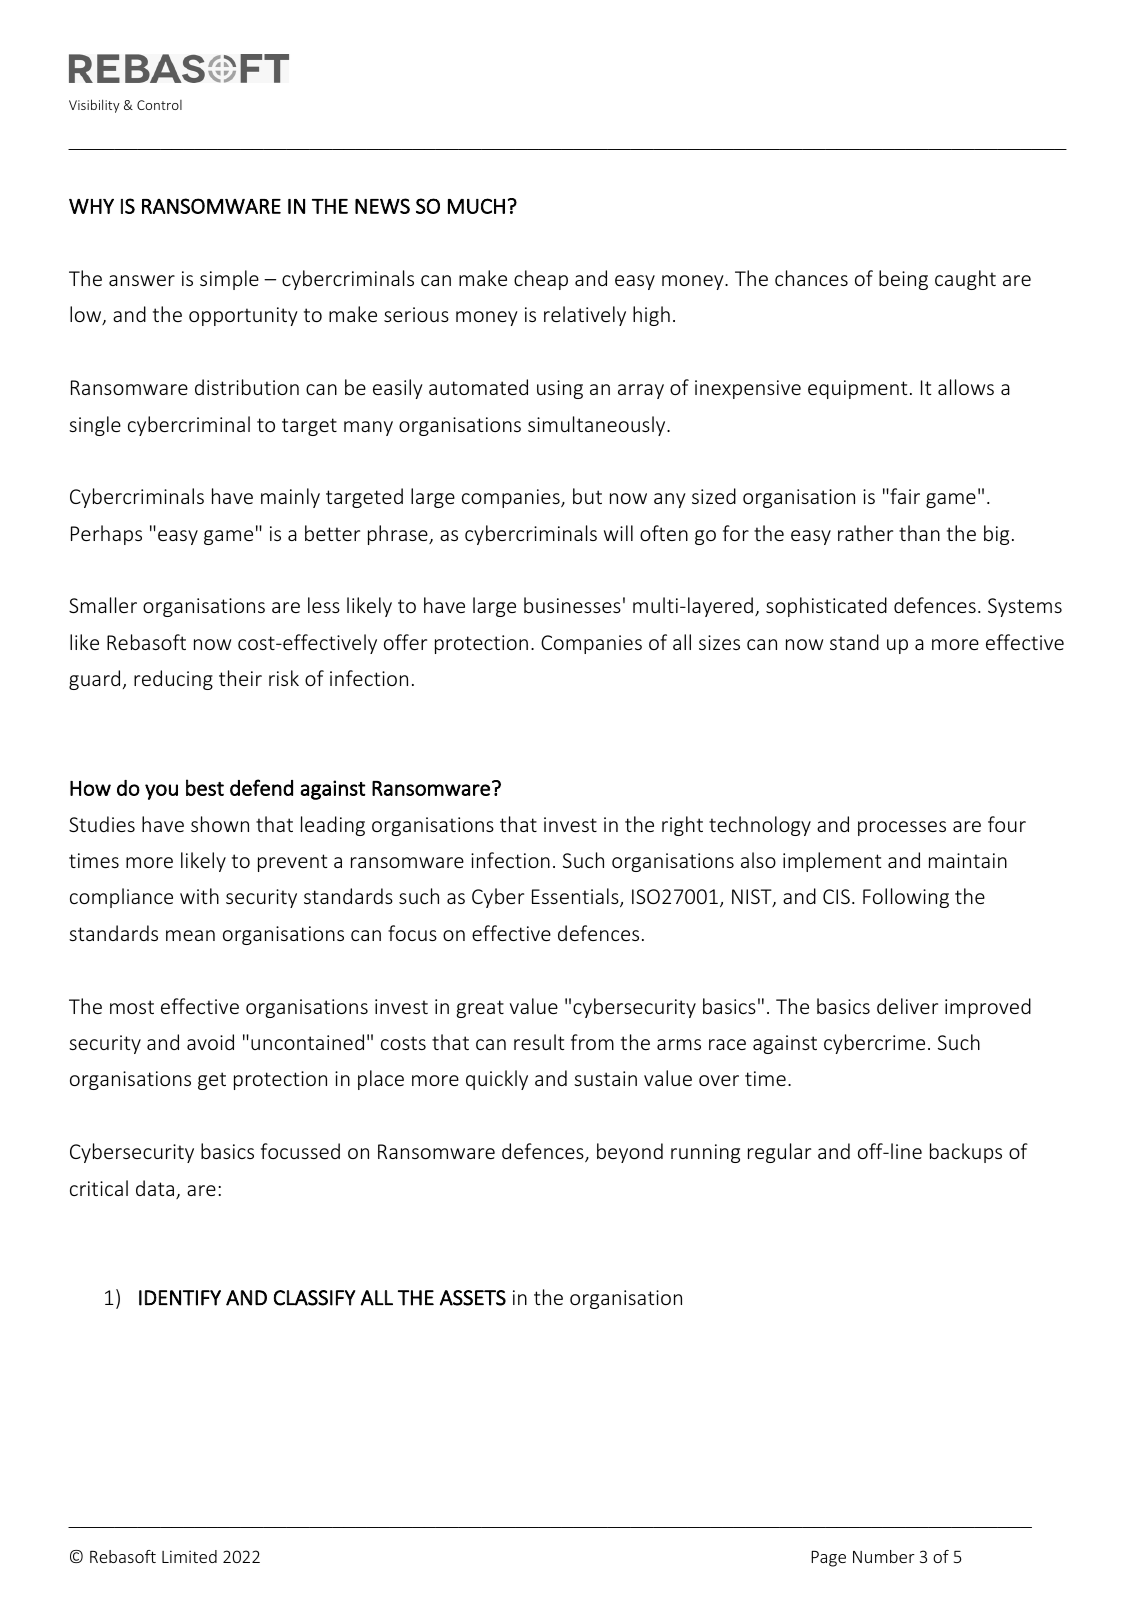  I want to click on sophisticated, so click(826, 607).
